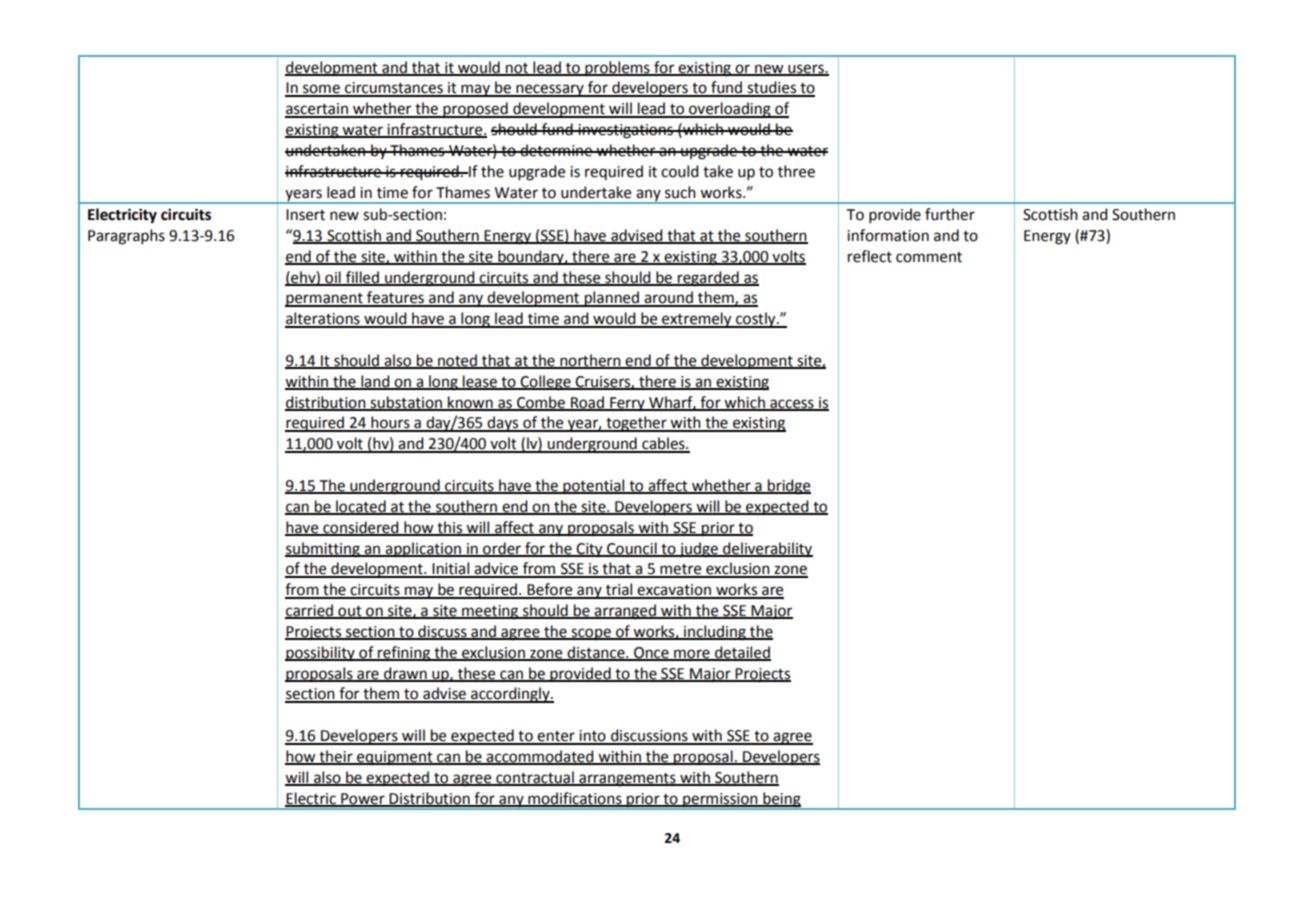 The image size is (1308, 924). Describe the element at coordinates (611, 299) in the image. I see `planned` at that location.
